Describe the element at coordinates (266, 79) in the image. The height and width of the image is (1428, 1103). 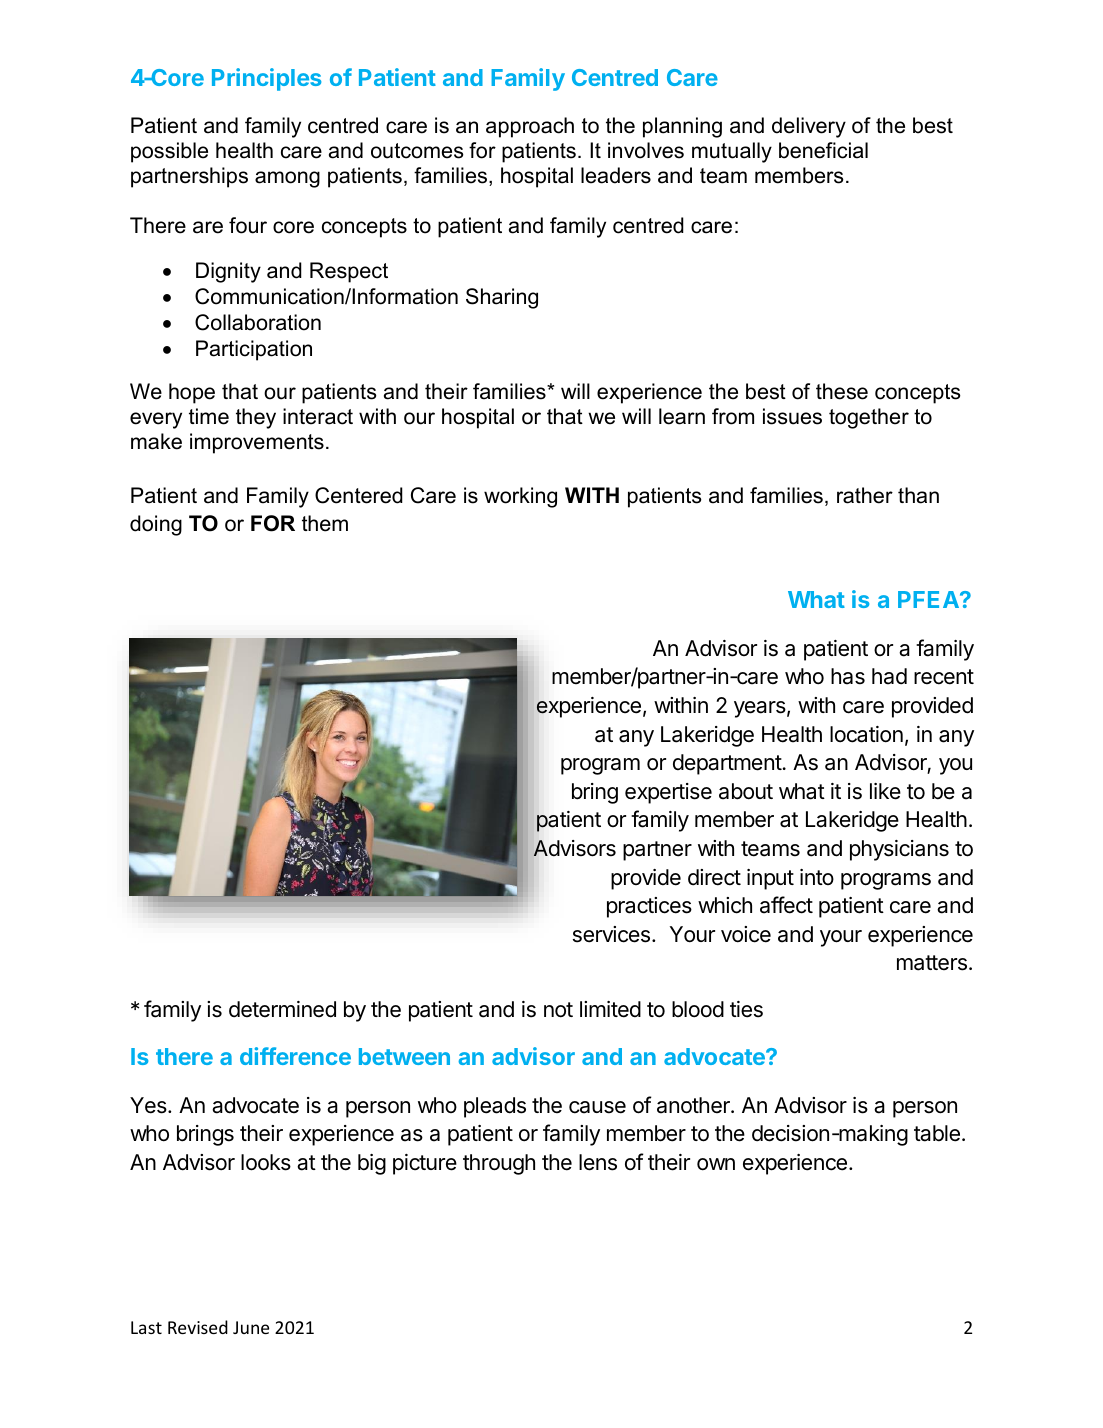
I see `Principles` at that location.
